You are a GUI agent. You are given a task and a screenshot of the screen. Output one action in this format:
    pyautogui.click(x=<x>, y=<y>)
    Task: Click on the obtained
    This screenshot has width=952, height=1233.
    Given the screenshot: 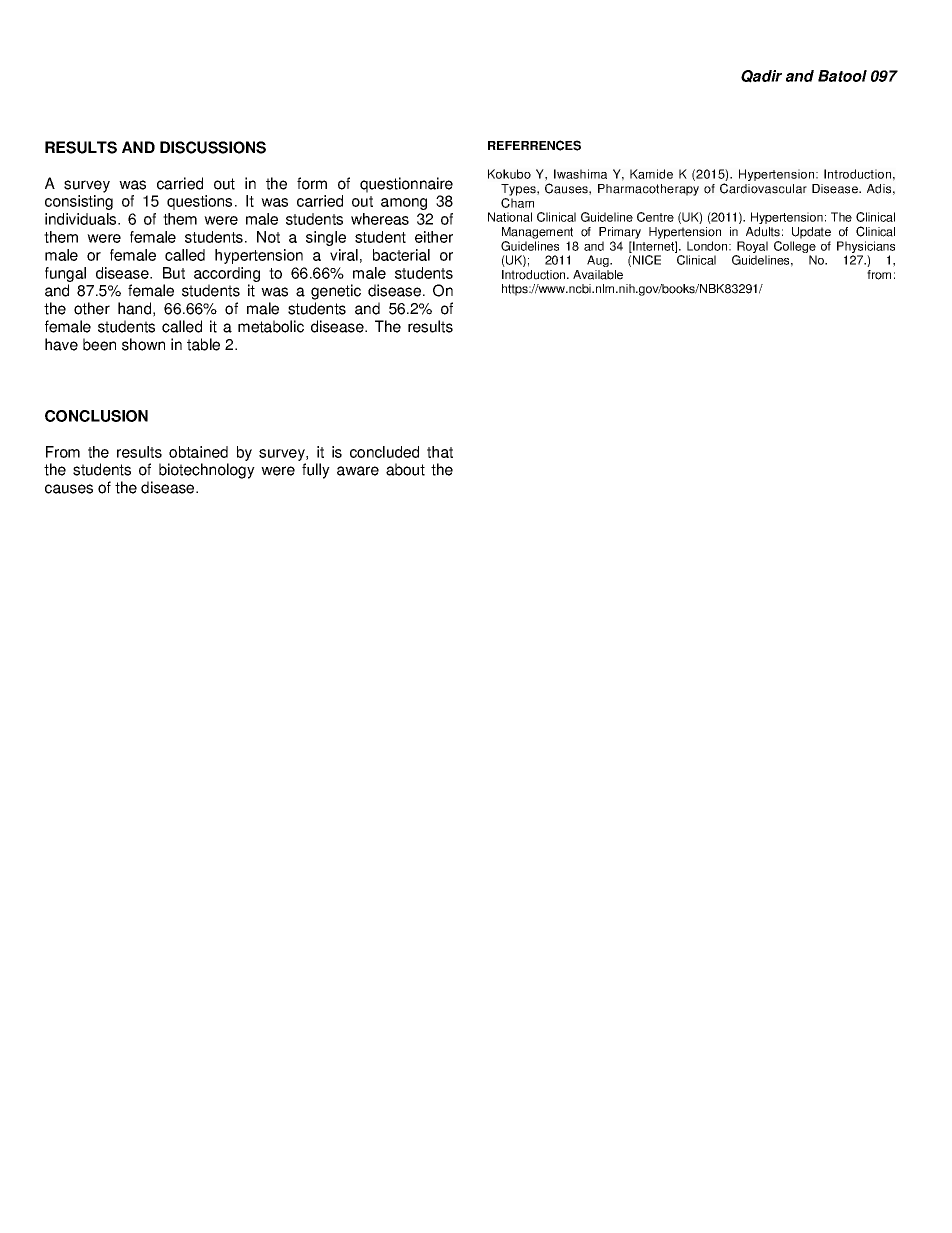 What is the action you would take?
    pyautogui.click(x=198, y=452)
